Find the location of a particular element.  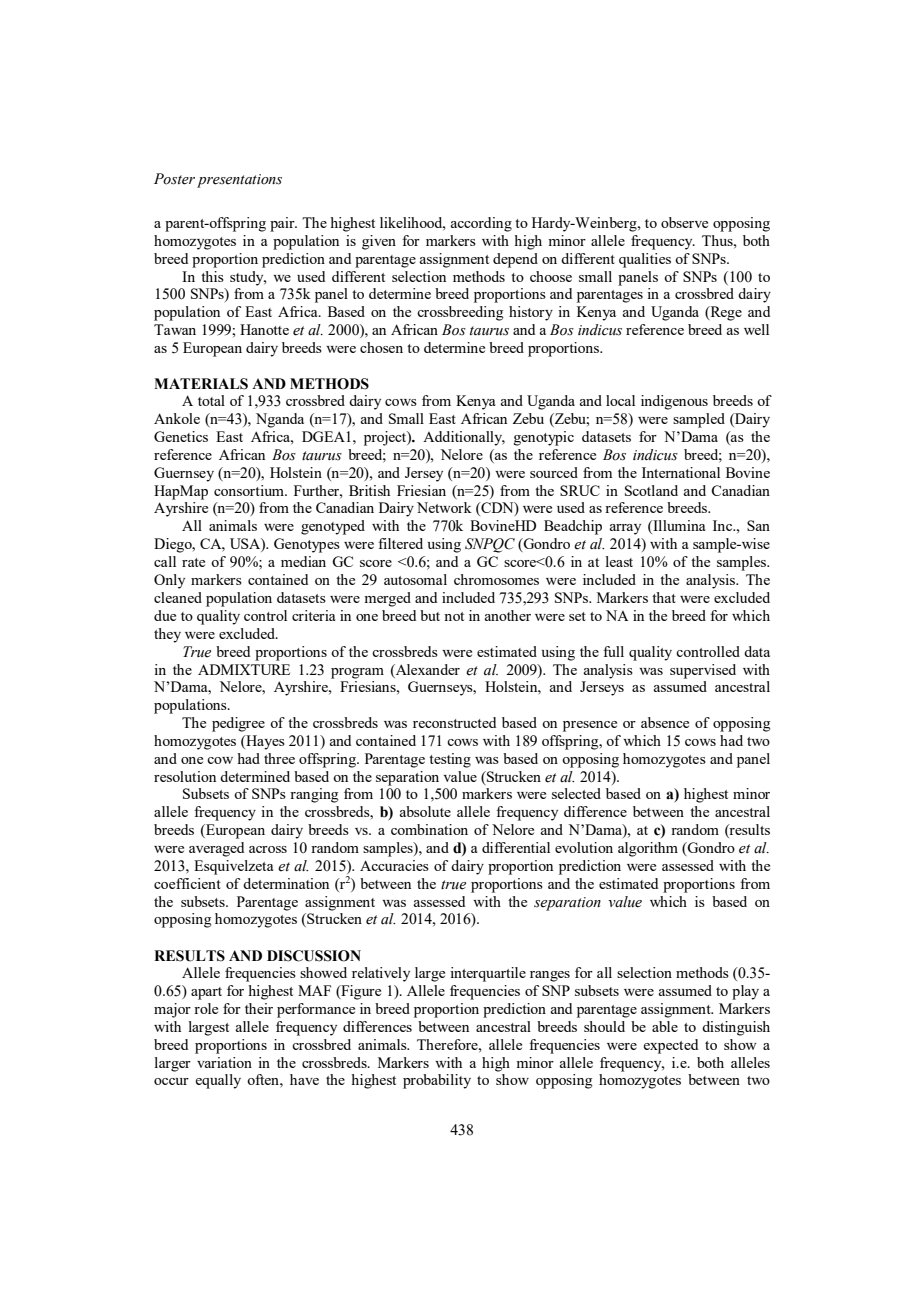

consortium is located at coordinates (250, 490).
